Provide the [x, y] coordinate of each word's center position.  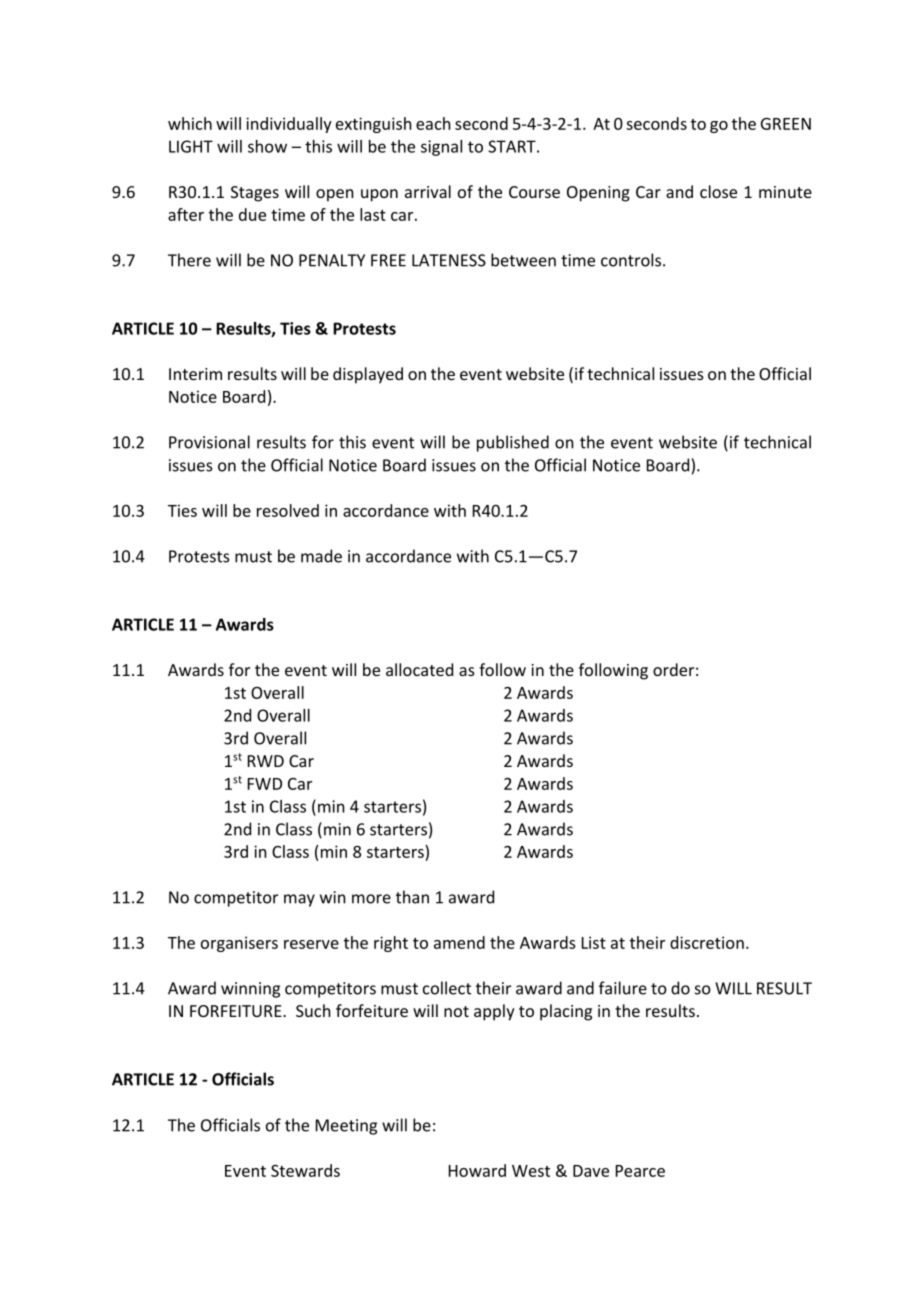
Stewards [305, 1170]
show [267, 146]
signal [441, 148]
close [718, 191]
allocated [419, 669]
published [513, 443]
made [321, 556]
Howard [477, 1170]
